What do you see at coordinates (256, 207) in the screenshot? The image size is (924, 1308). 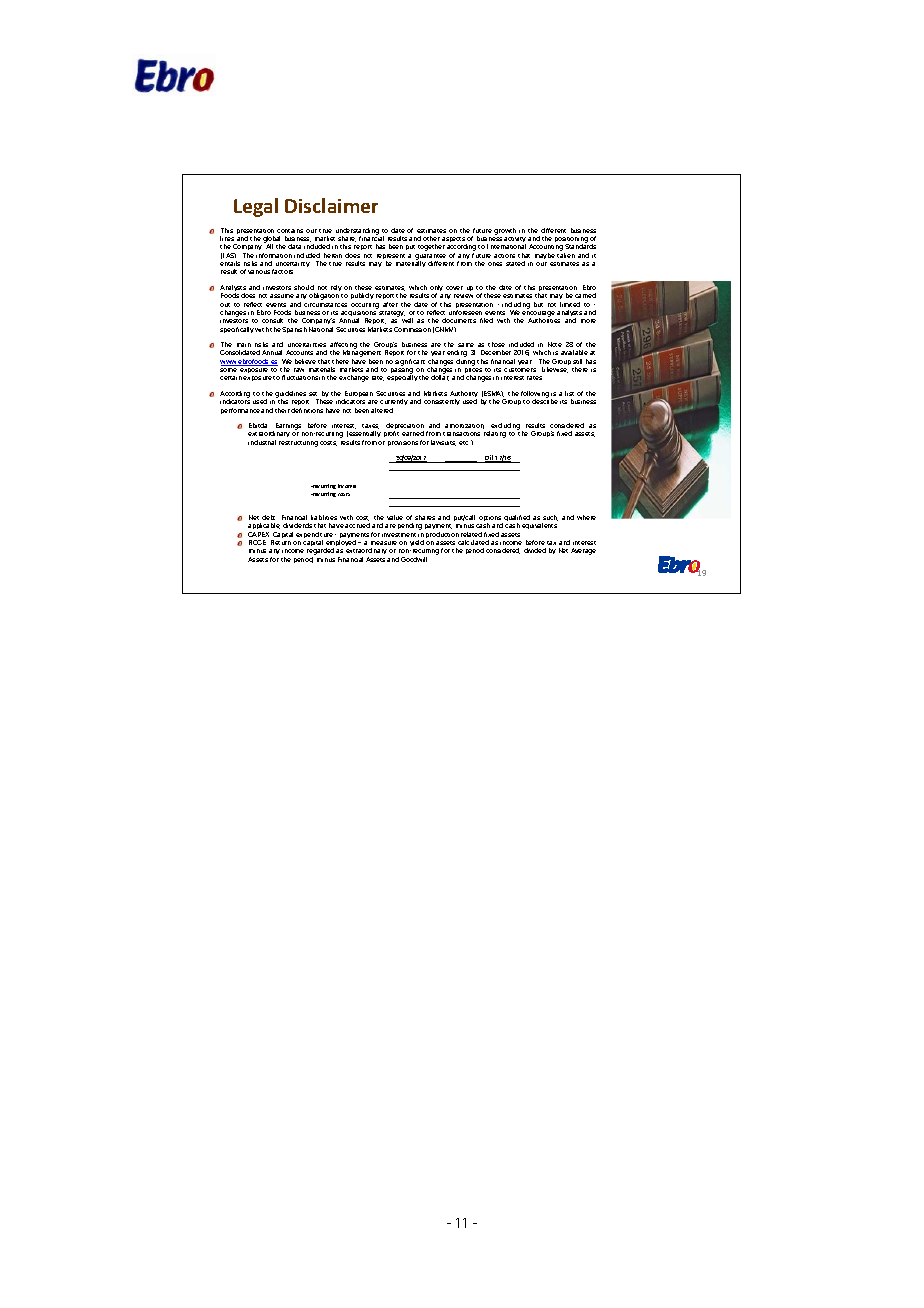 I see `Legal` at bounding box center [256, 207].
